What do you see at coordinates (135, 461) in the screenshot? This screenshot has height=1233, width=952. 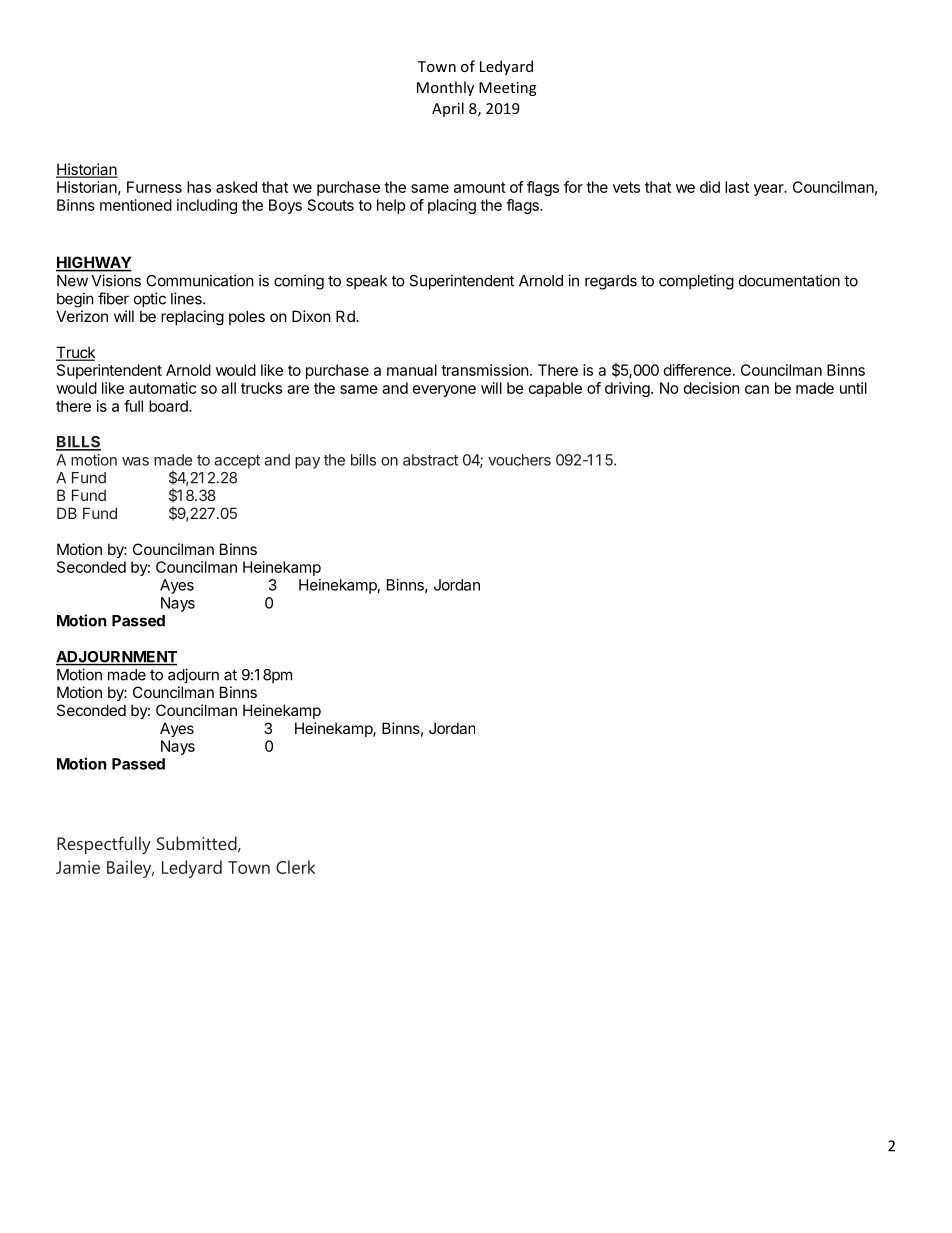 I see `was` at bounding box center [135, 461].
